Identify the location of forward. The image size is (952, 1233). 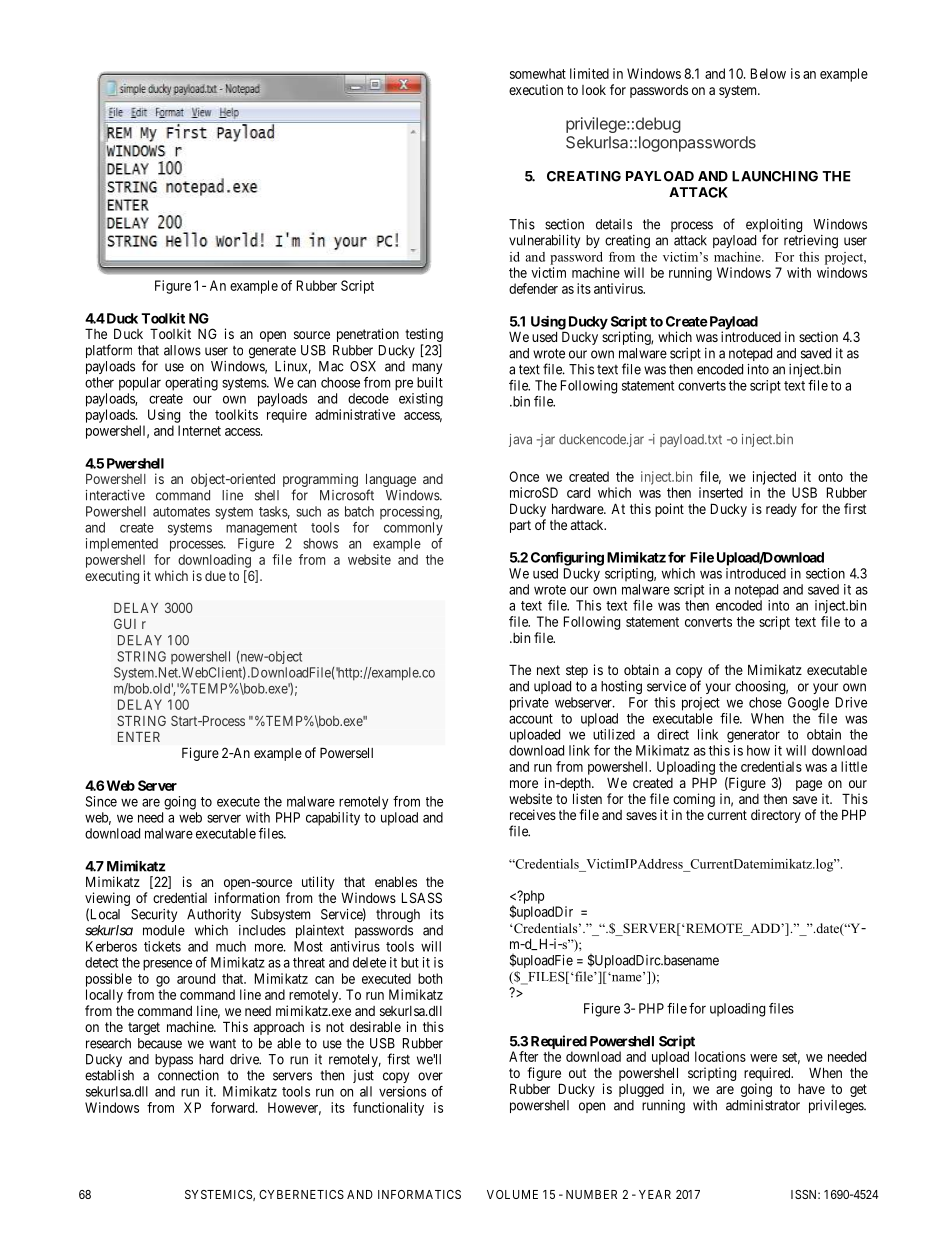
(234, 1107).
